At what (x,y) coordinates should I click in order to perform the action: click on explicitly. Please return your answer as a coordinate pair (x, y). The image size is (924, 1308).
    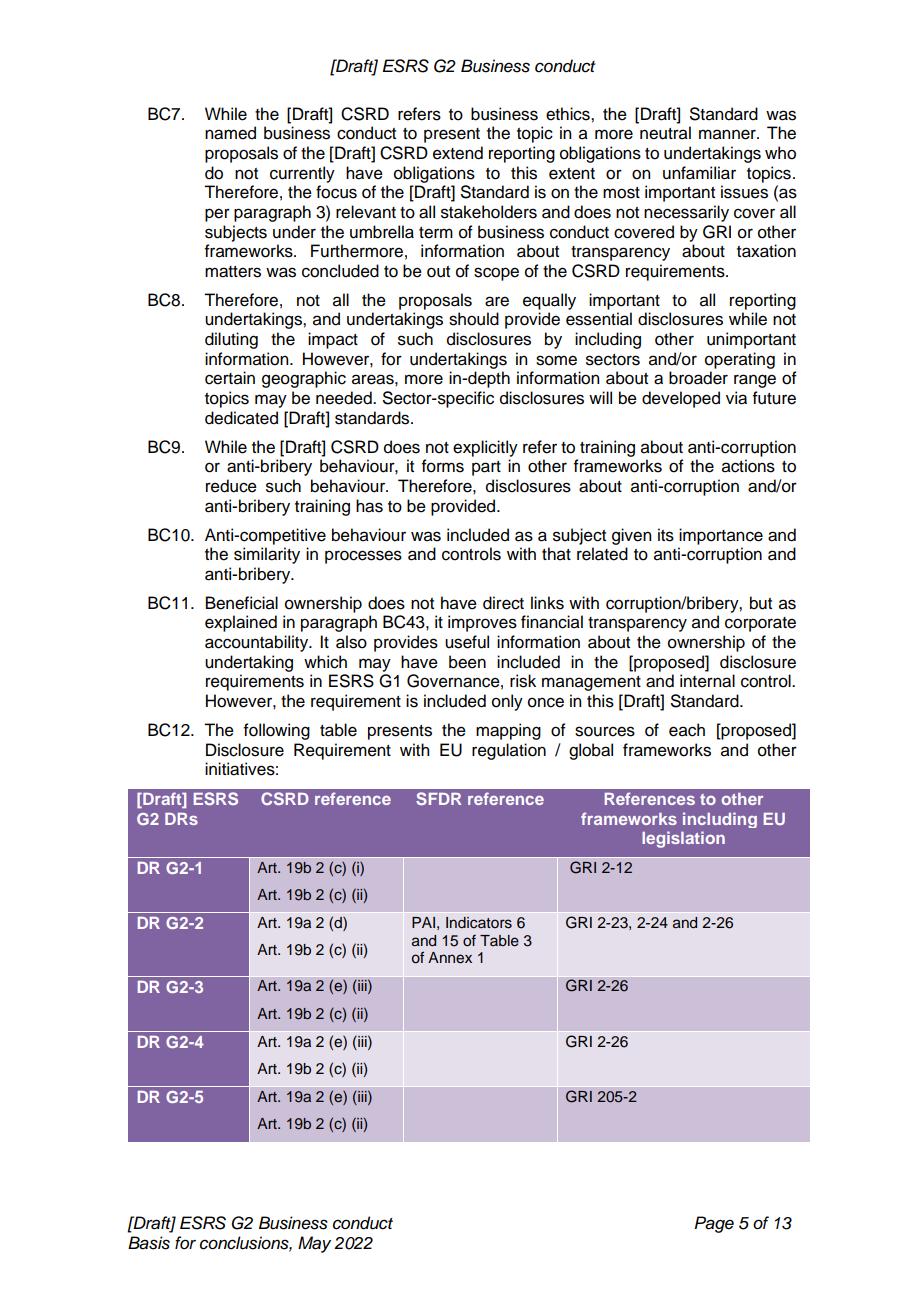
    Looking at the image, I should click on (485, 448).
